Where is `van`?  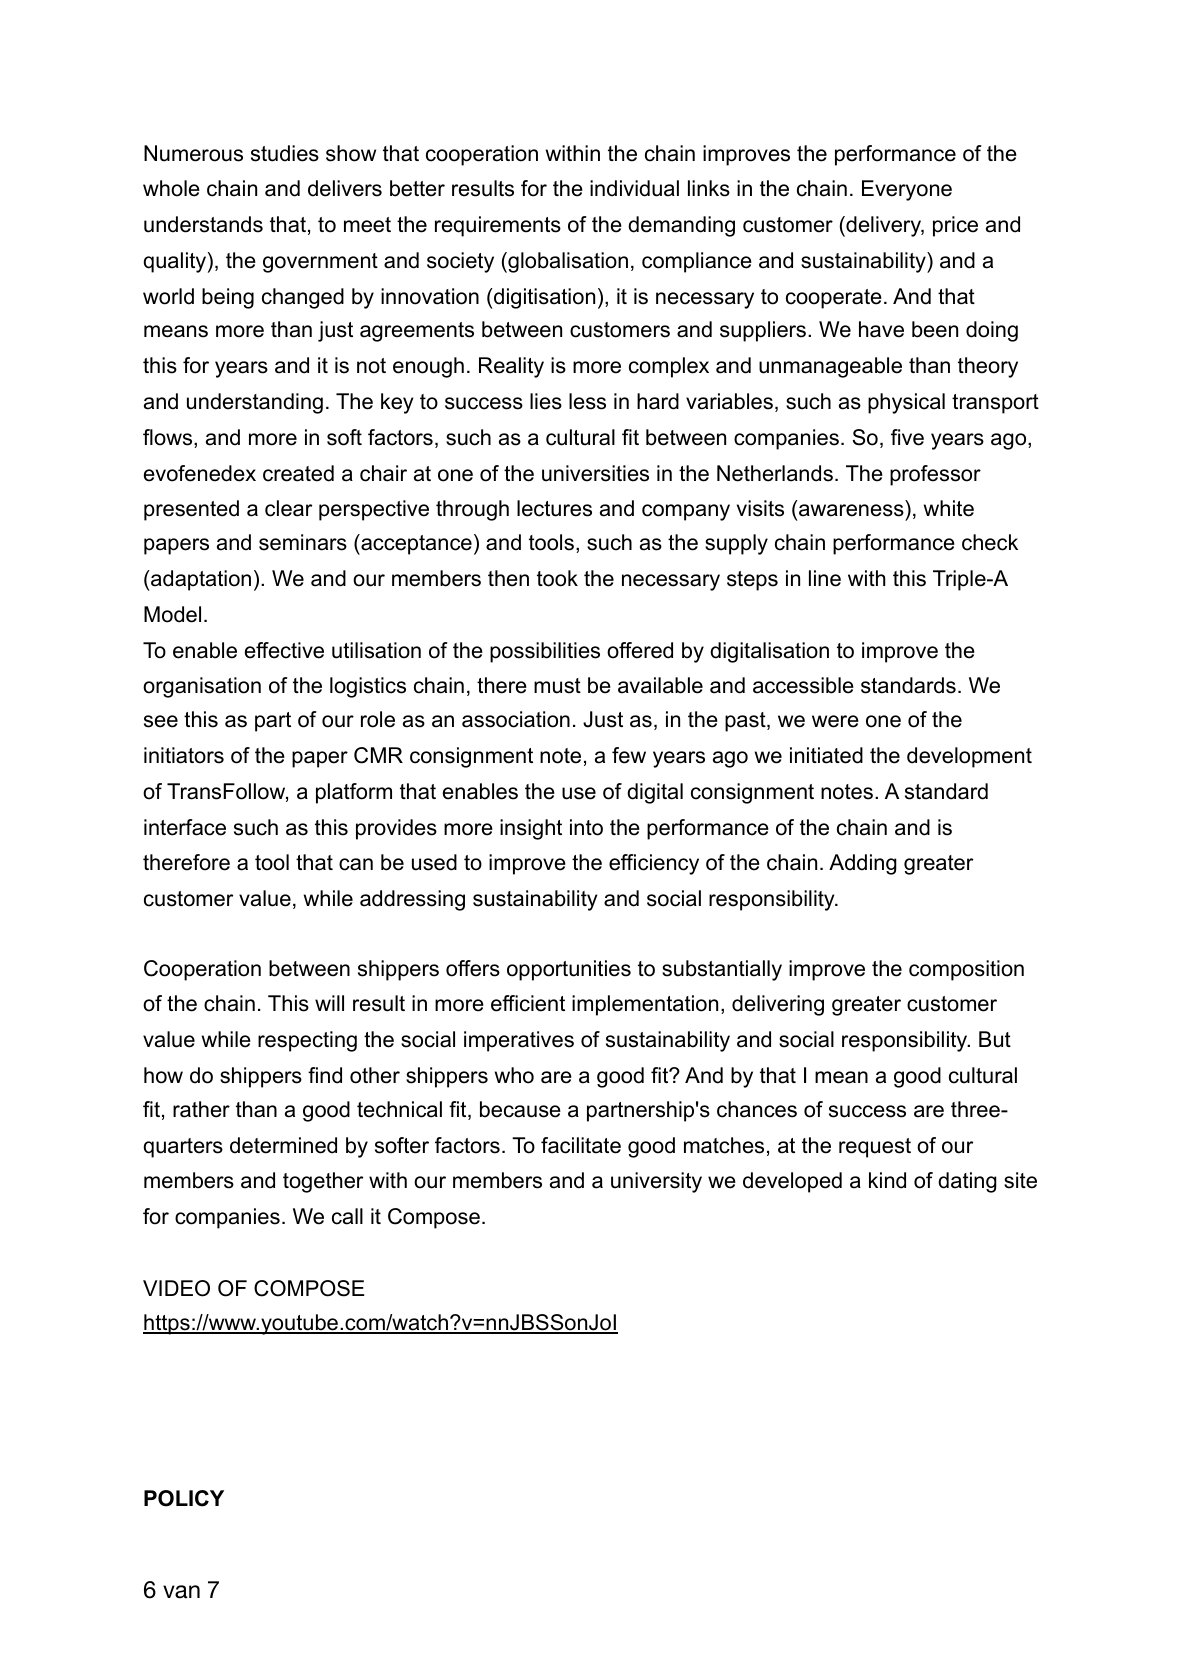 van is located at coordinates (181, 1592).
